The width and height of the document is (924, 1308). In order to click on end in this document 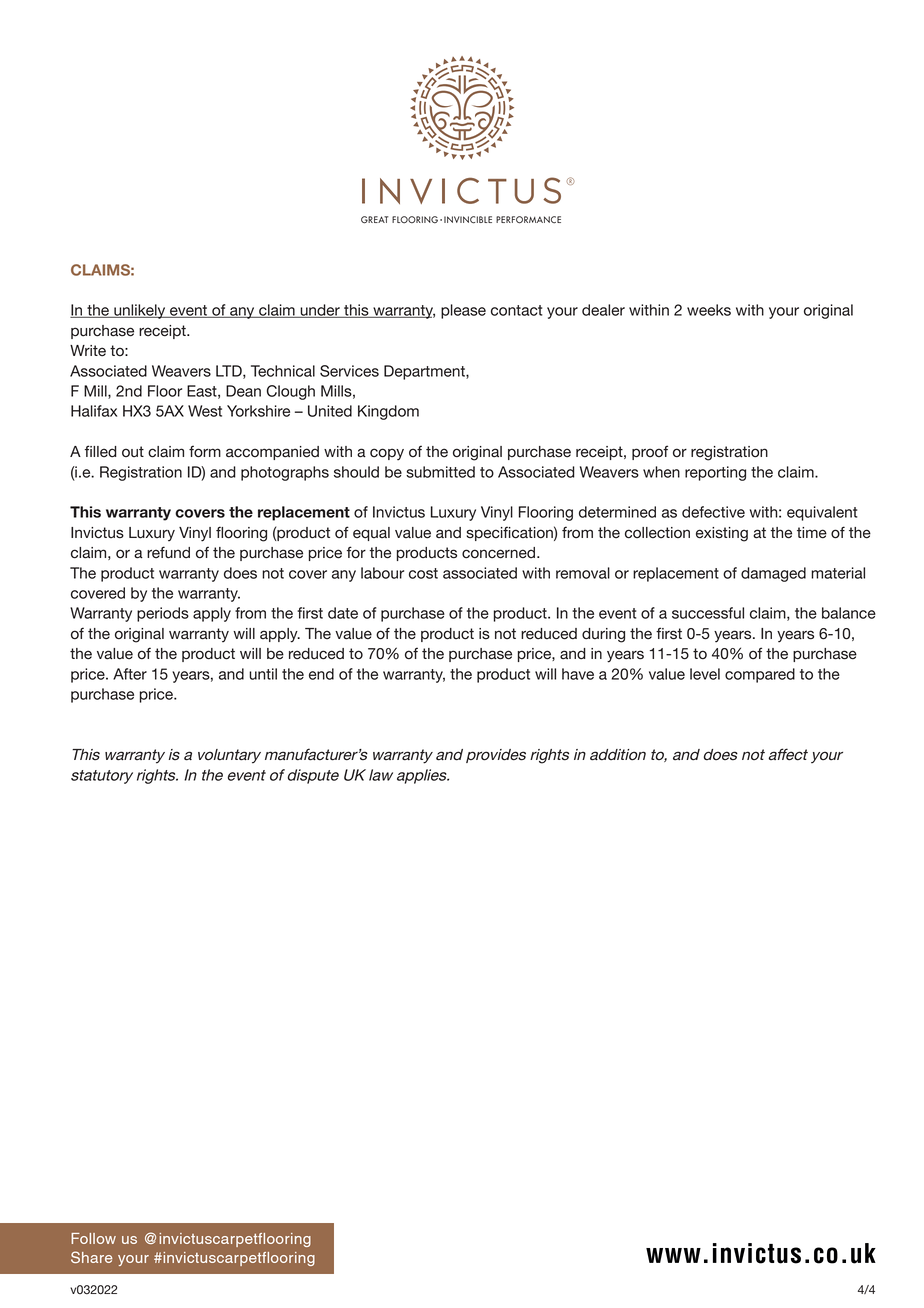, I will do `click(321, 674)`.
